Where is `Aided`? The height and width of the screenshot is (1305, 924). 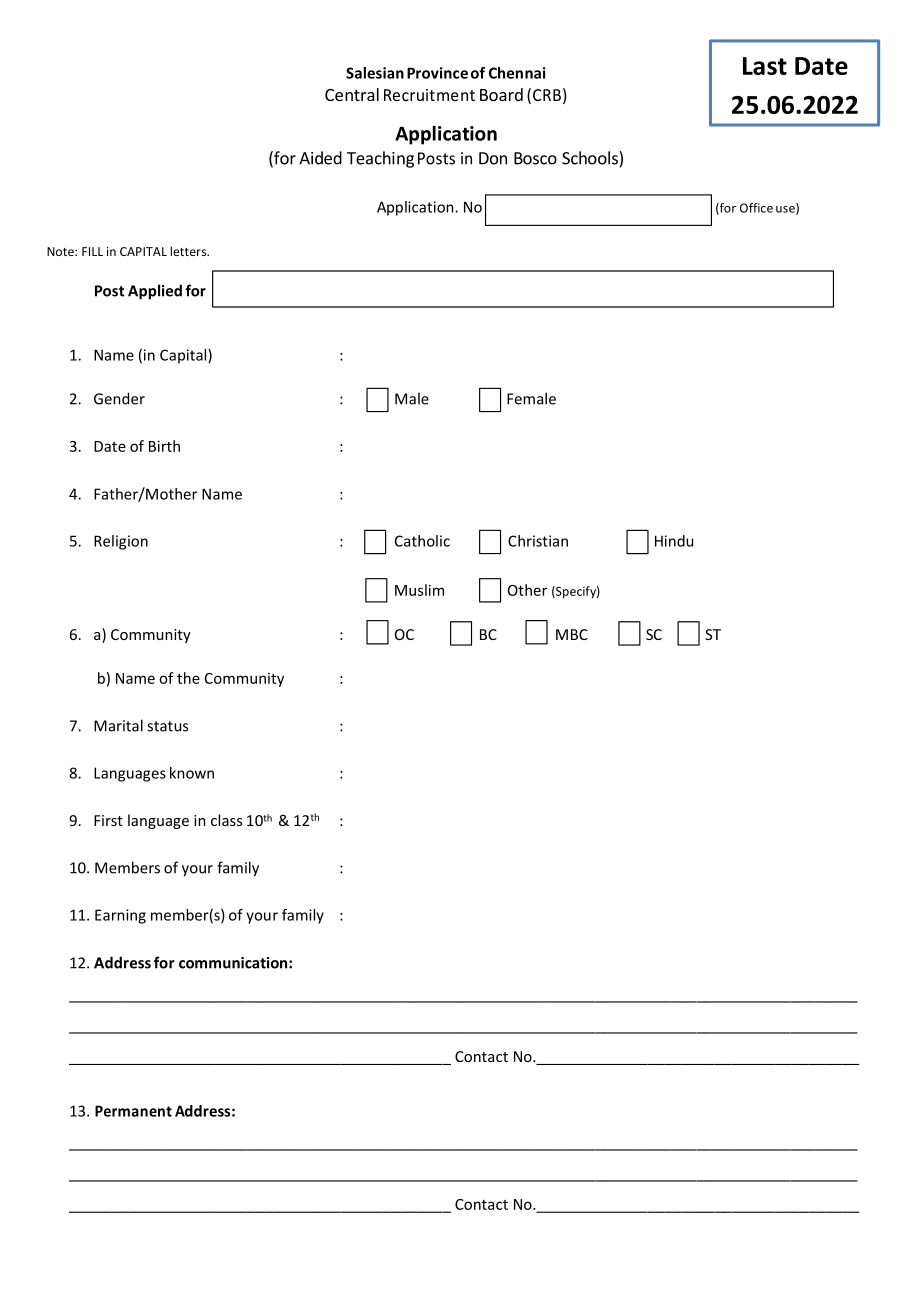
Aided is located at coordinates (320, 158).
